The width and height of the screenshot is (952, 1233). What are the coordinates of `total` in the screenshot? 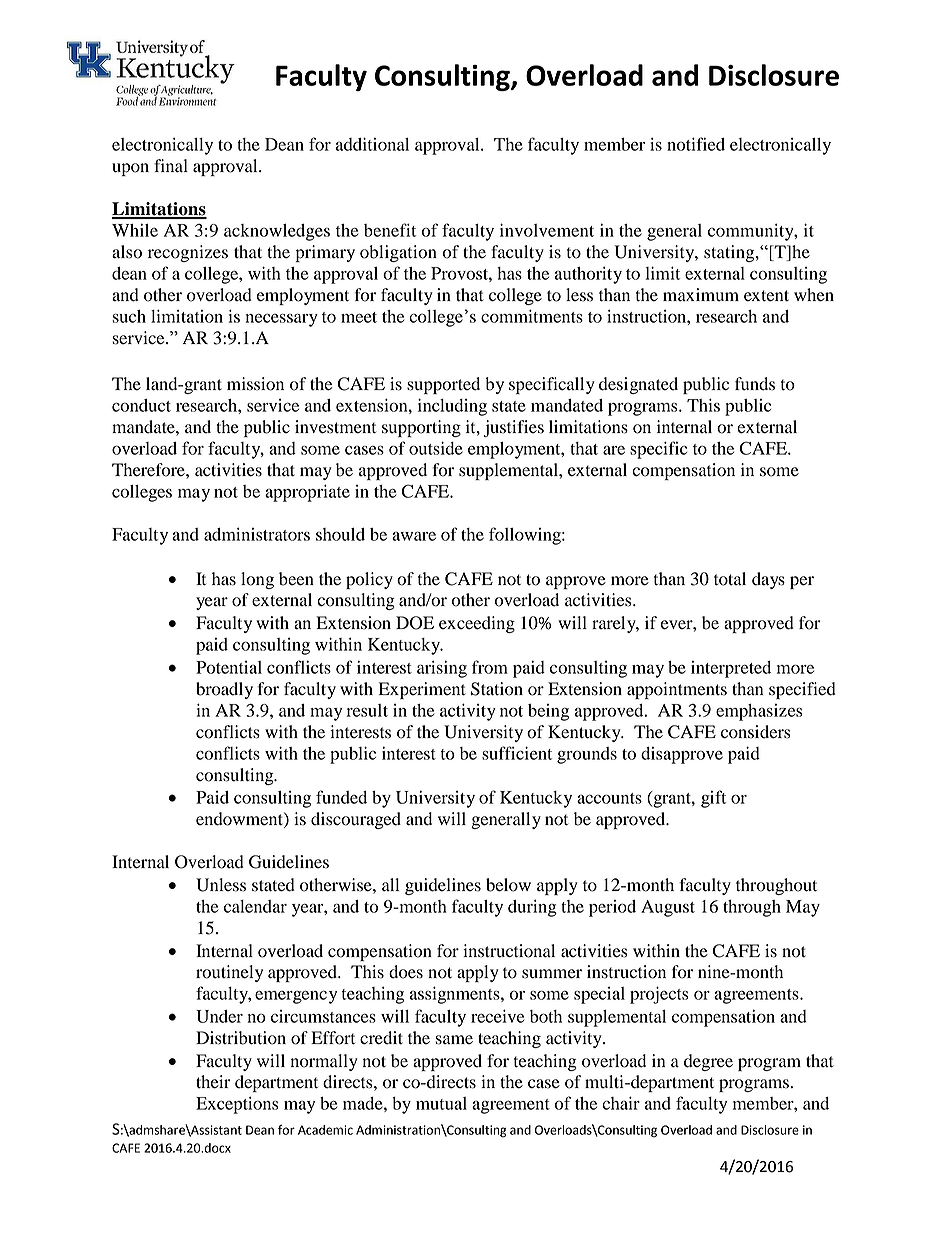 It's located at (730, 579).
